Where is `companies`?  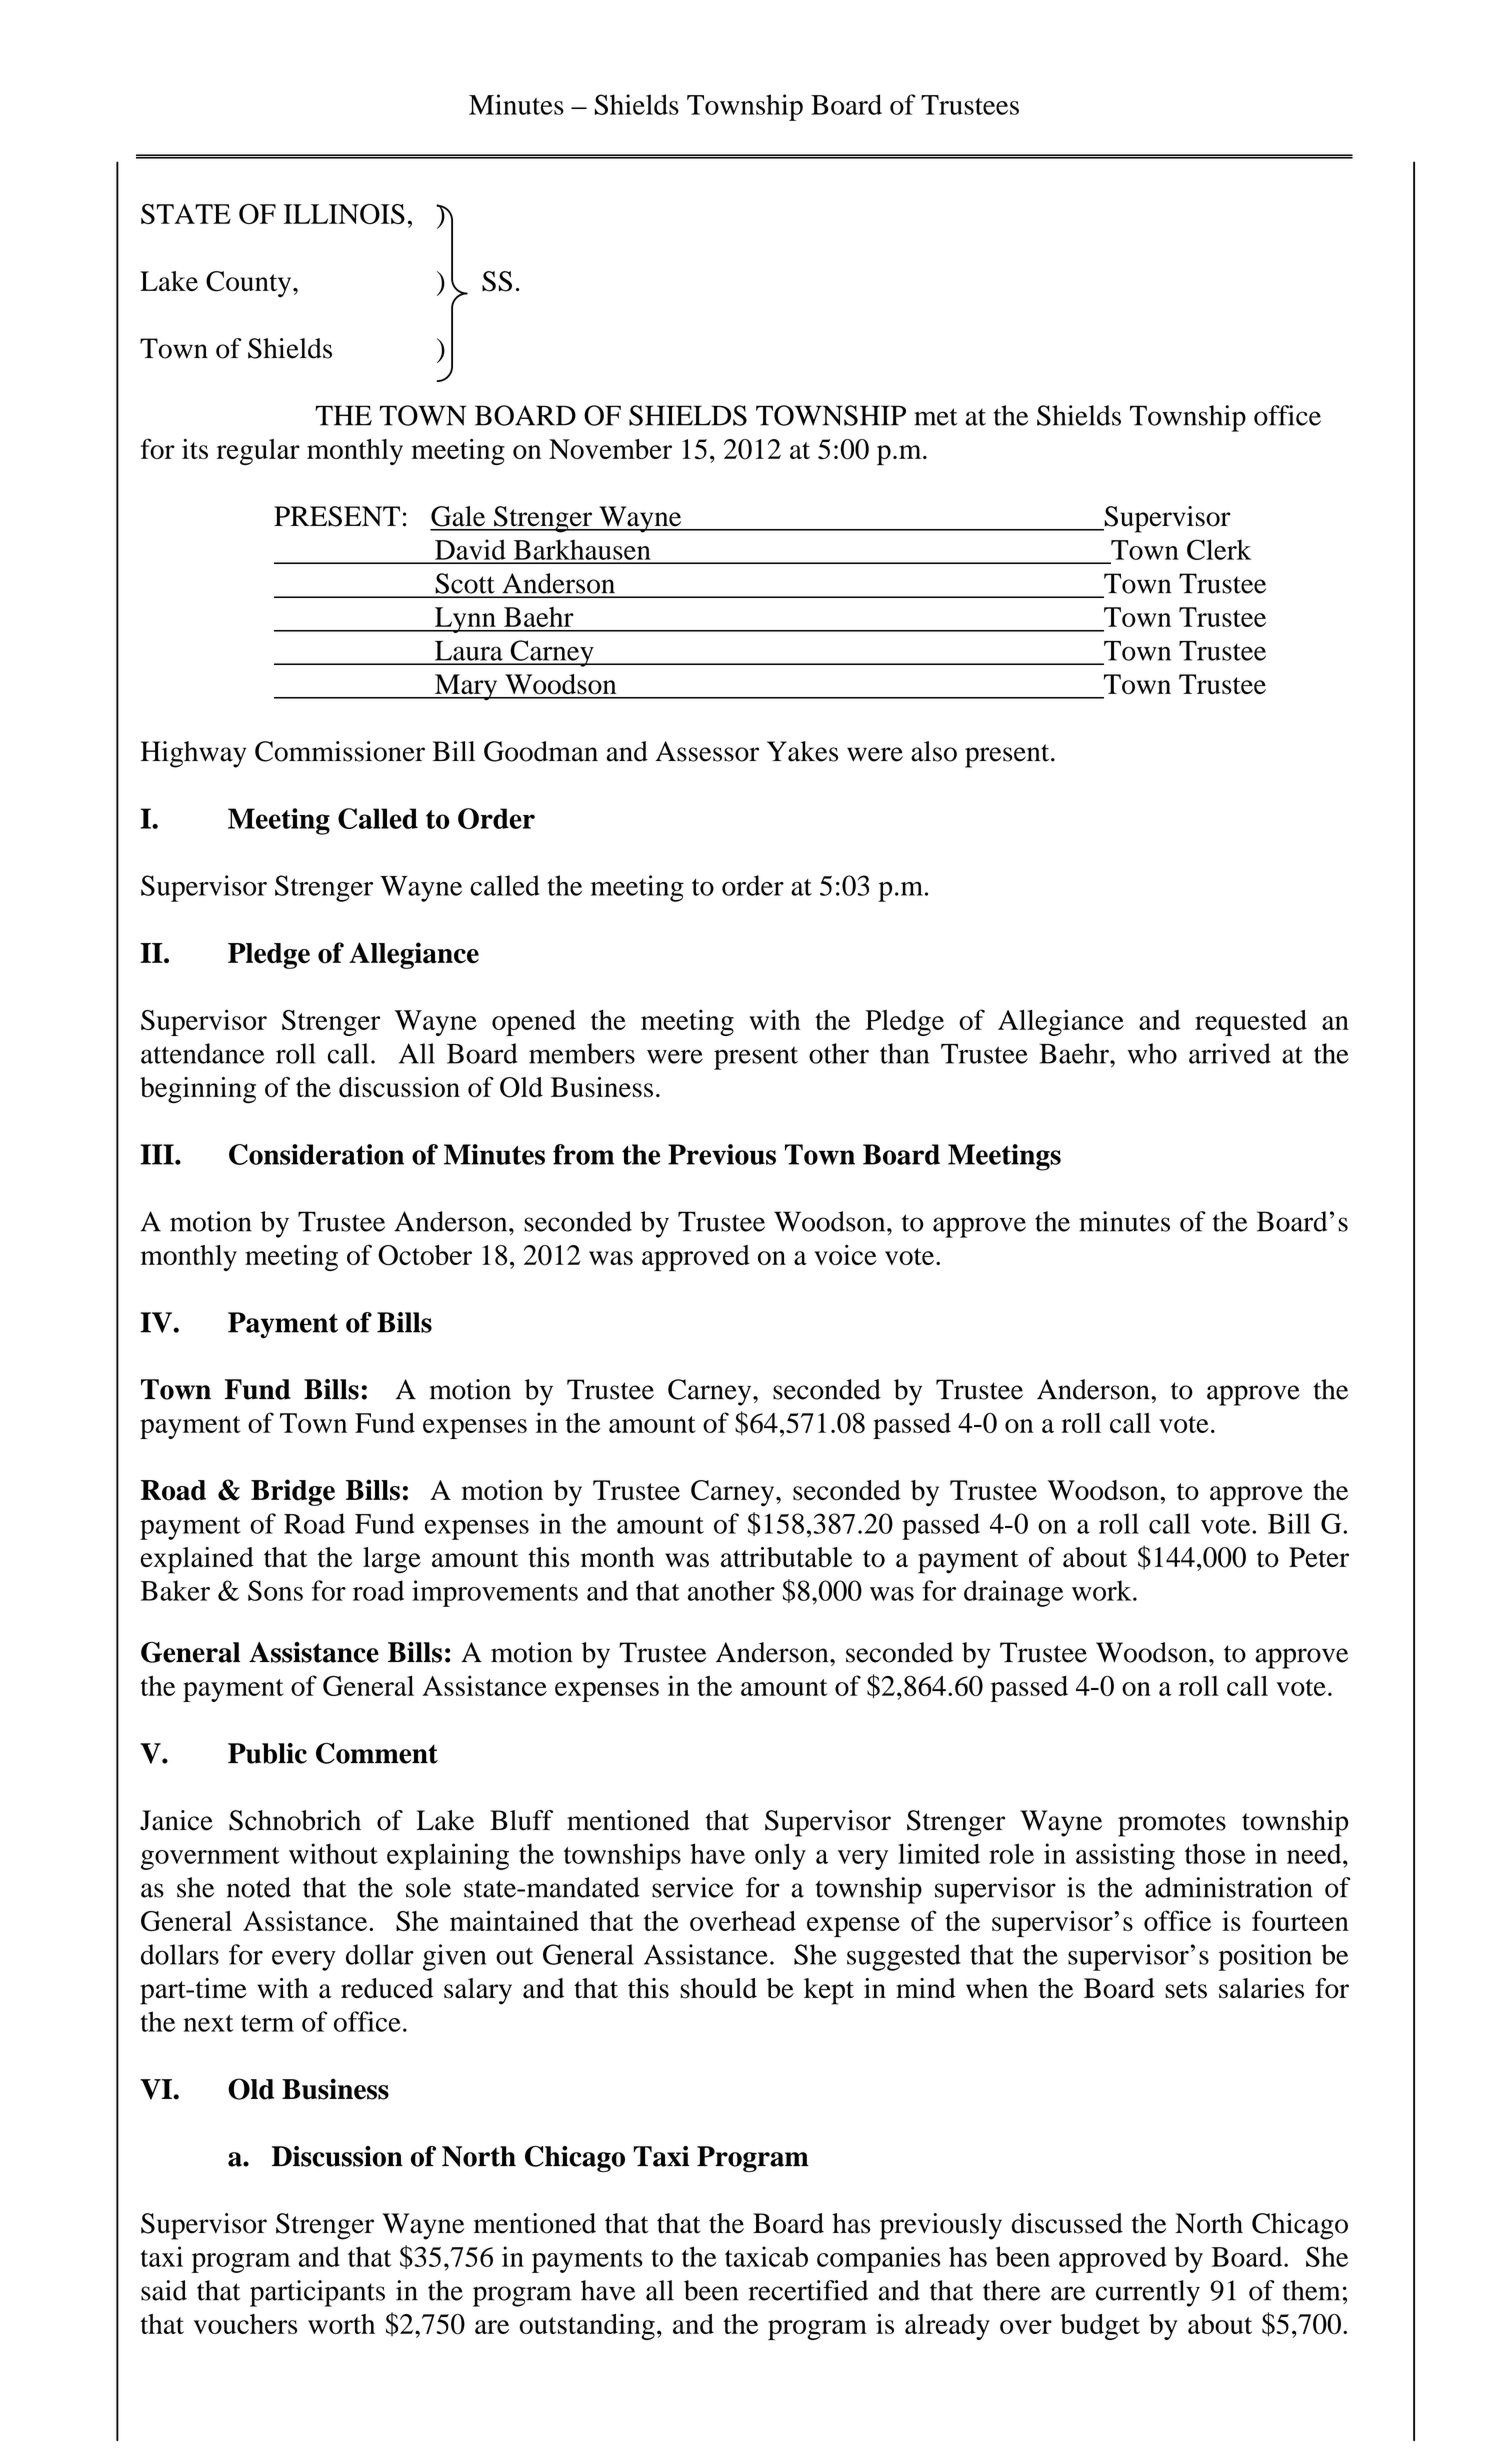
companies is located at coordinates (878, 2259).
